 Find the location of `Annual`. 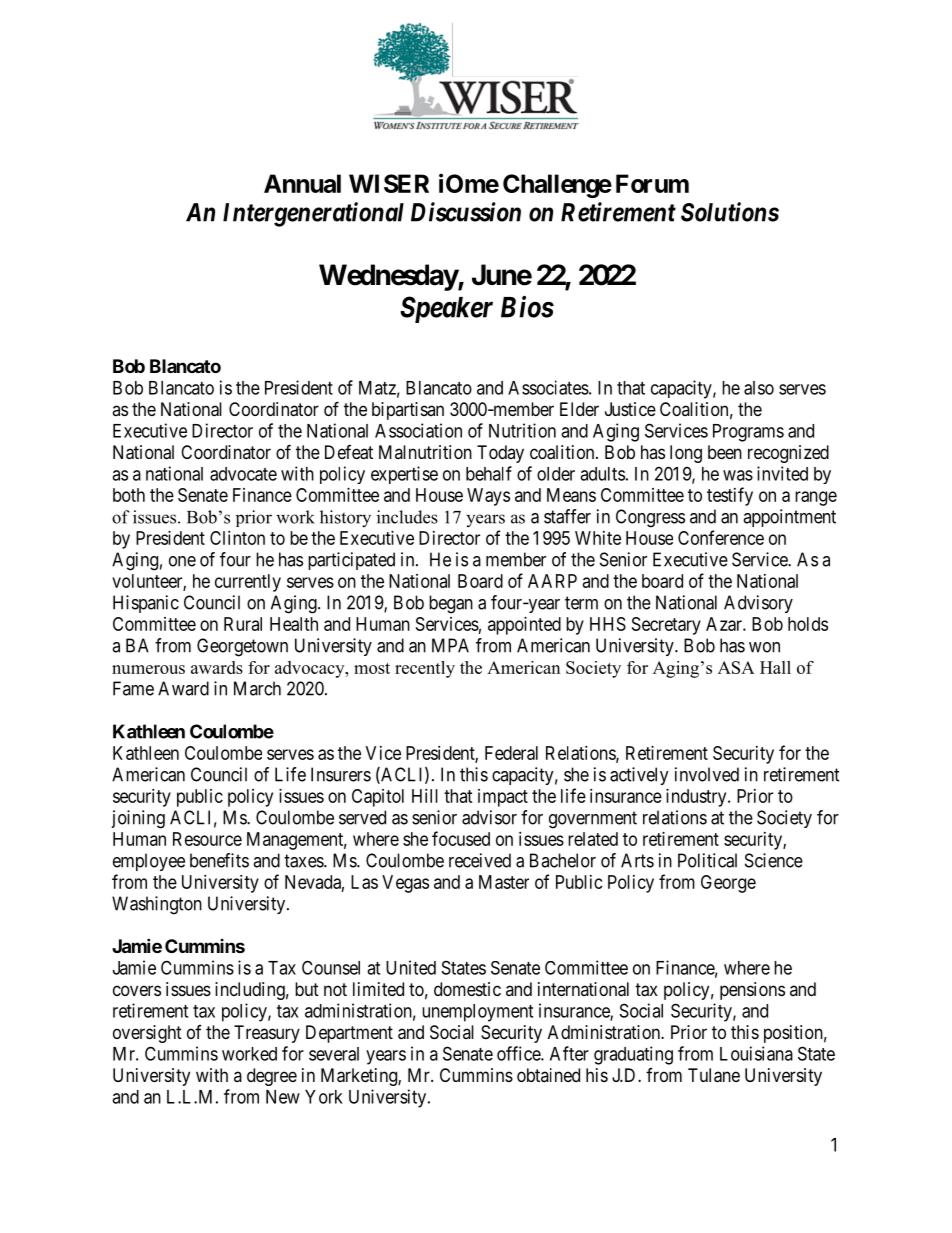

Annual is located at coordinates (302, 183).
